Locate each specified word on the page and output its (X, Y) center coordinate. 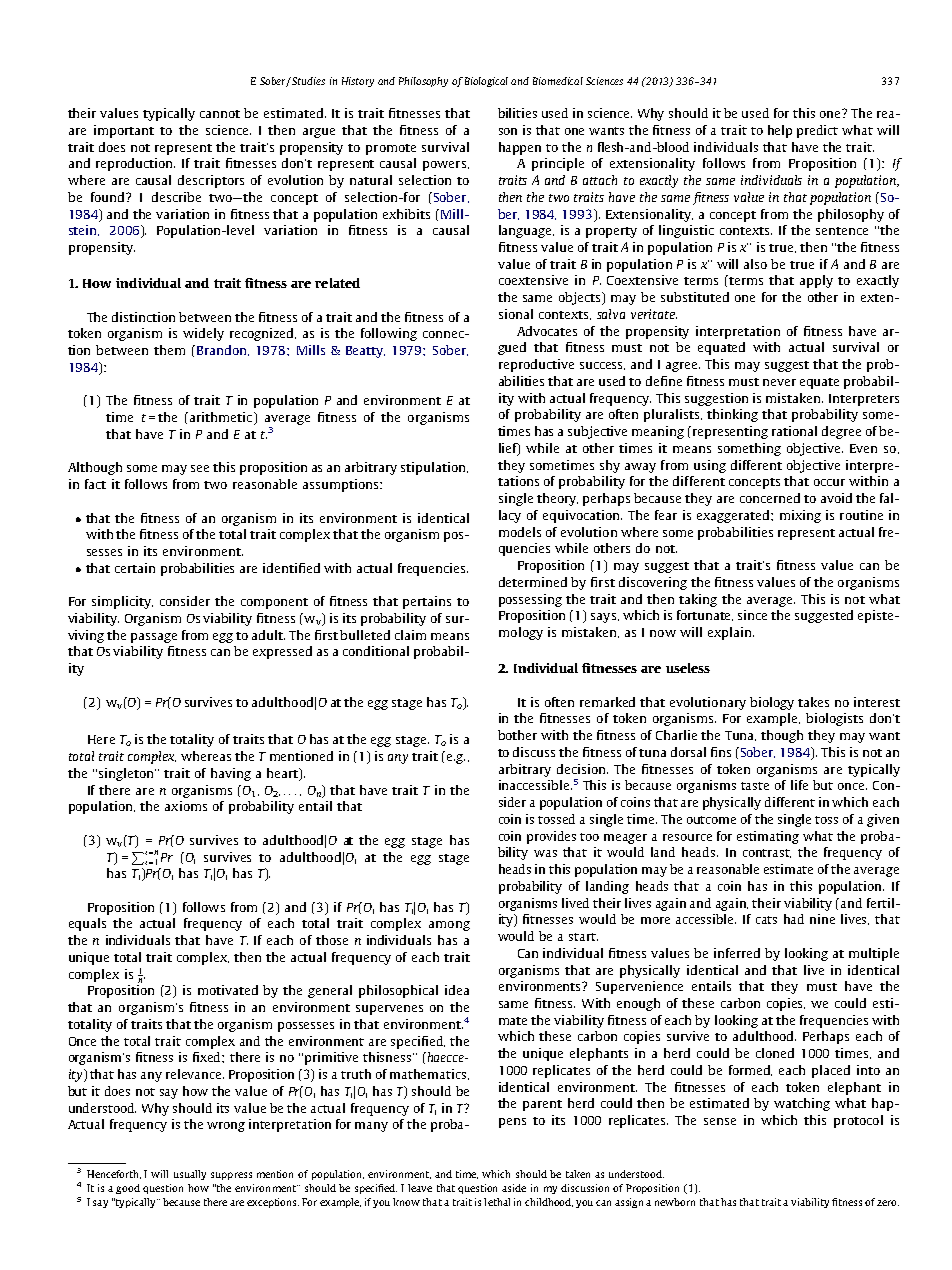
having (231, 774)
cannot (220, 114)
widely (203, 334)
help (780, 131)
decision (582, 769)
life (799, 785)
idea (457, 990)
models (520, 532)
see (200, 468)
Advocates (547, 331)
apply (816, 281)
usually (190, 1175)
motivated (228, 990)
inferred (737, 953)
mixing (800, 516)
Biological (486, 82)
